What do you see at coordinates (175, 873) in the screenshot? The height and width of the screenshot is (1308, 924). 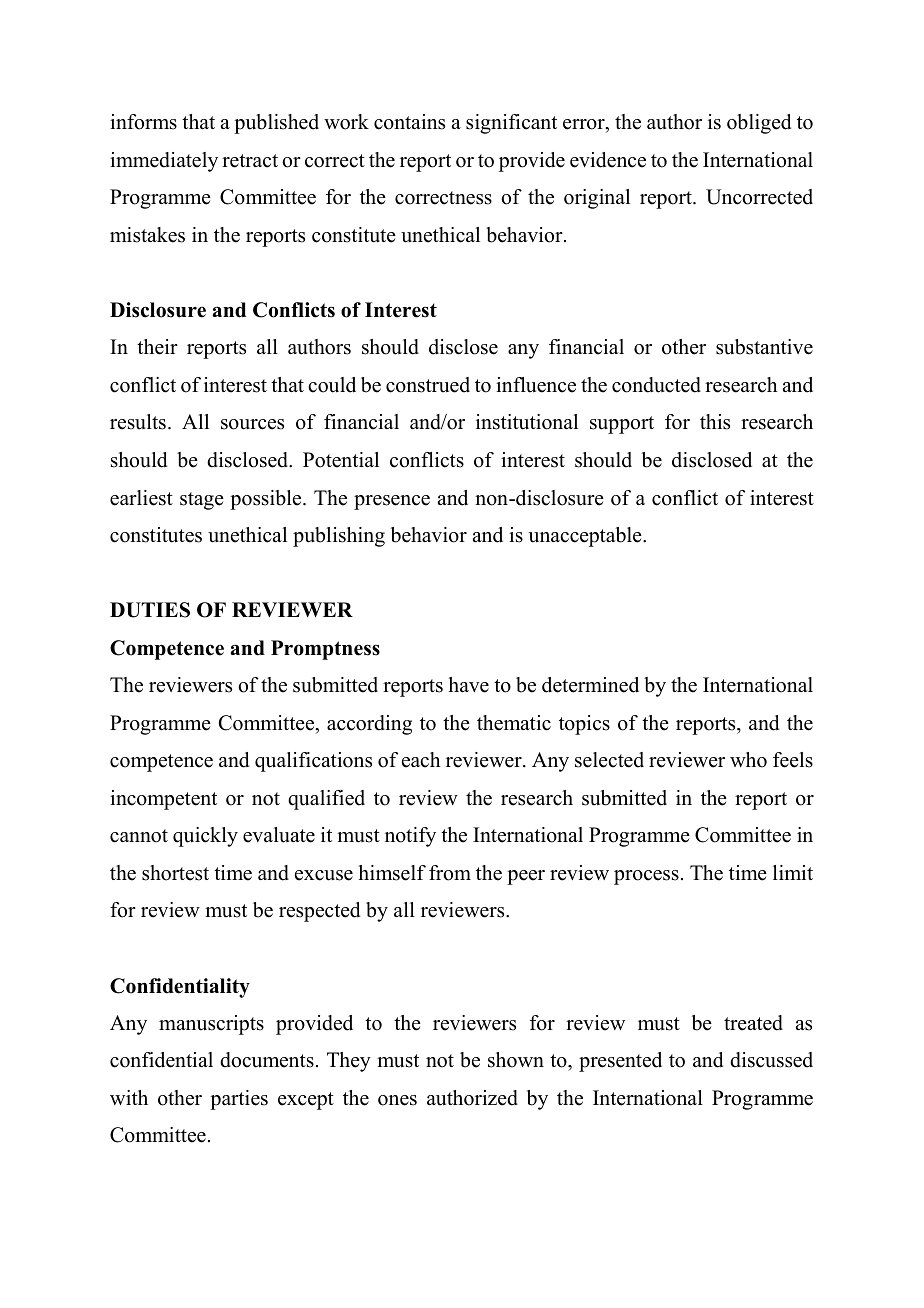 I see `shortest` at bounding box center [175, 873].
